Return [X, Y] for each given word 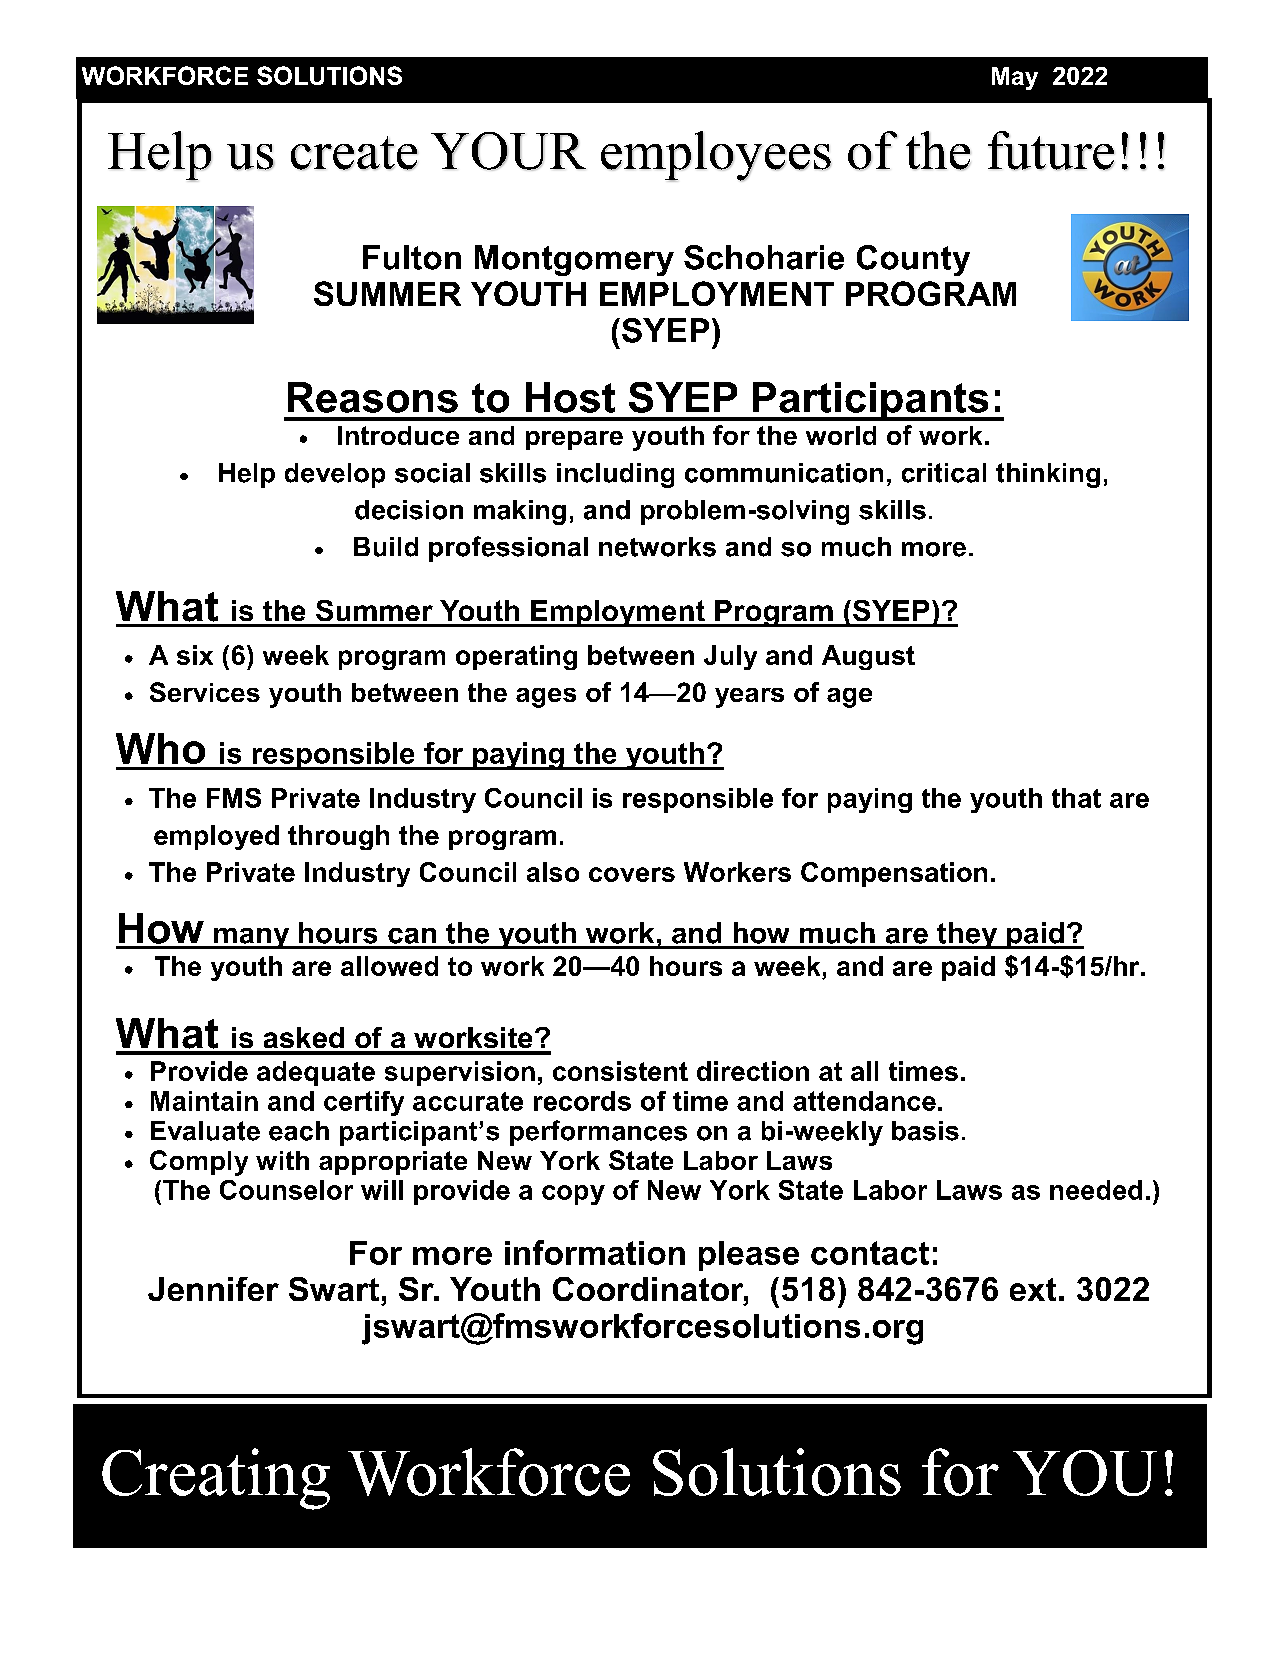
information [595, 1252]
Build [386, 547]
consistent [620, 1071]
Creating [216, 1479]
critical [944, 473]
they [967, 935]
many [252, 938]
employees [716, 156]
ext [1033, 1289]
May [1015, 78]
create [354, 153]
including [615, 475]
